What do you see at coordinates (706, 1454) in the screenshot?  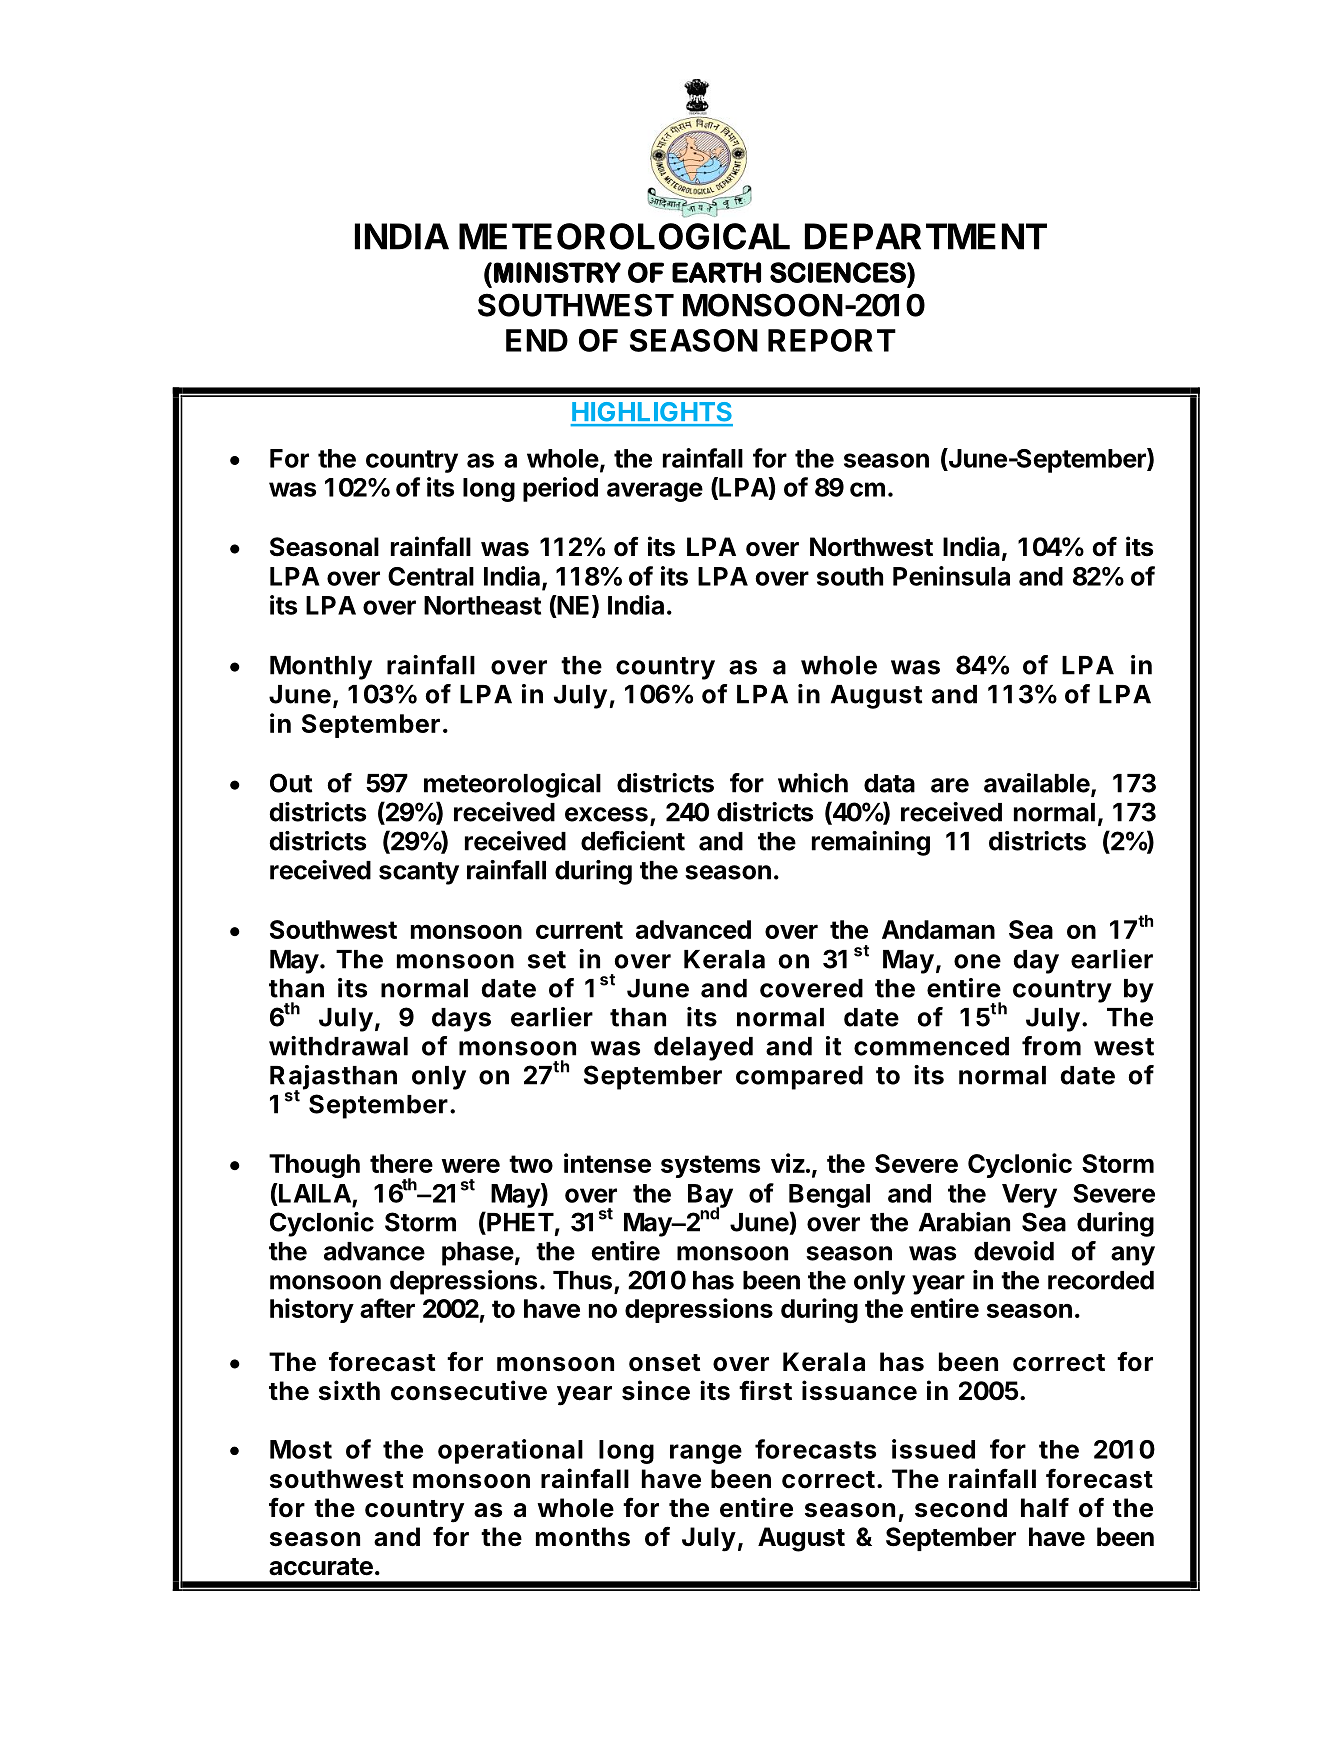 I see `range` at bounding box center [706, 1454].
